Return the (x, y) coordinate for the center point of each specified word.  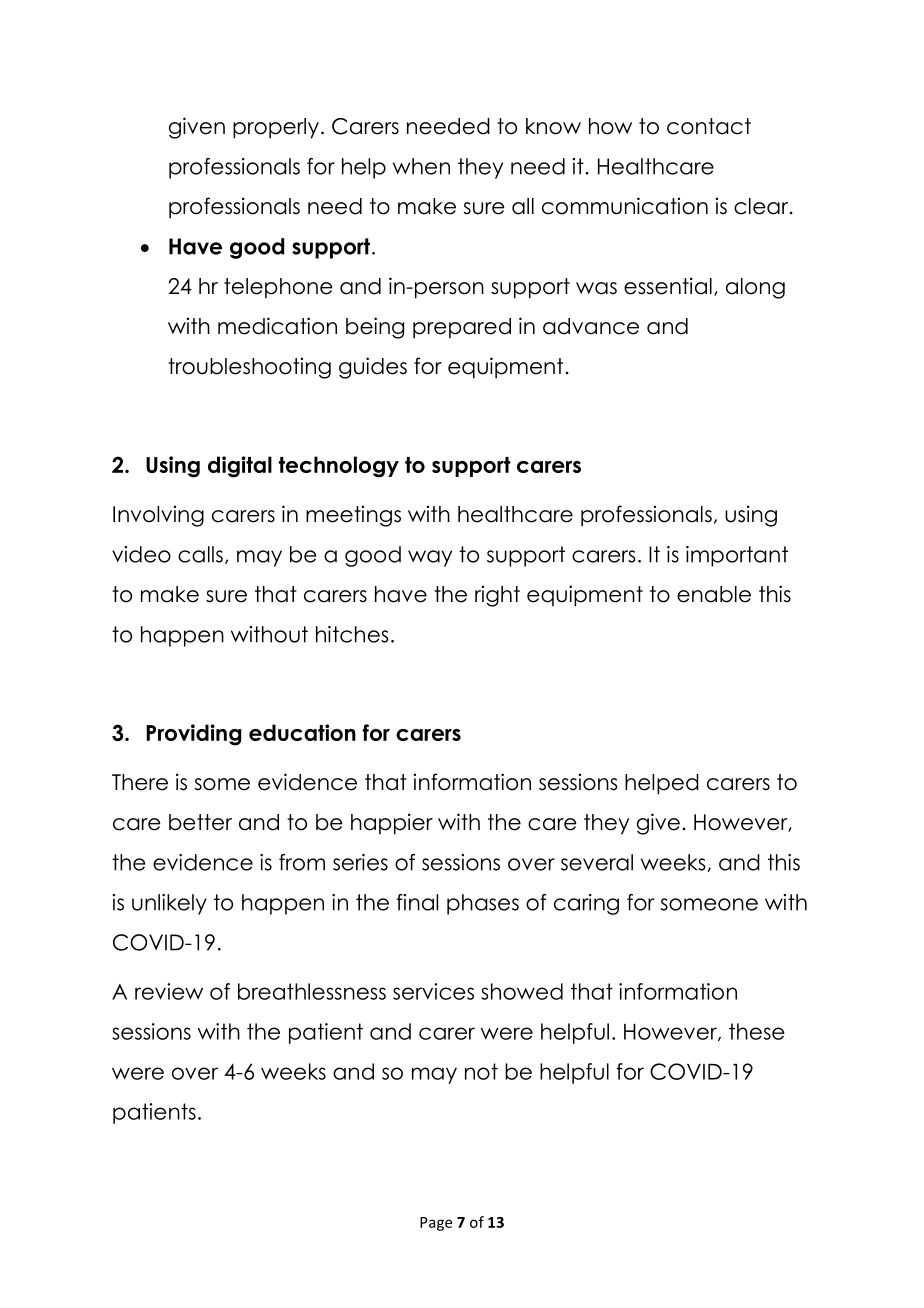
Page (436, 1224)
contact (709, 126)
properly (276, 128)
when (421, 166)
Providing (193, 735)
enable (714, 594)
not (481, 1071)
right (497, 596)
